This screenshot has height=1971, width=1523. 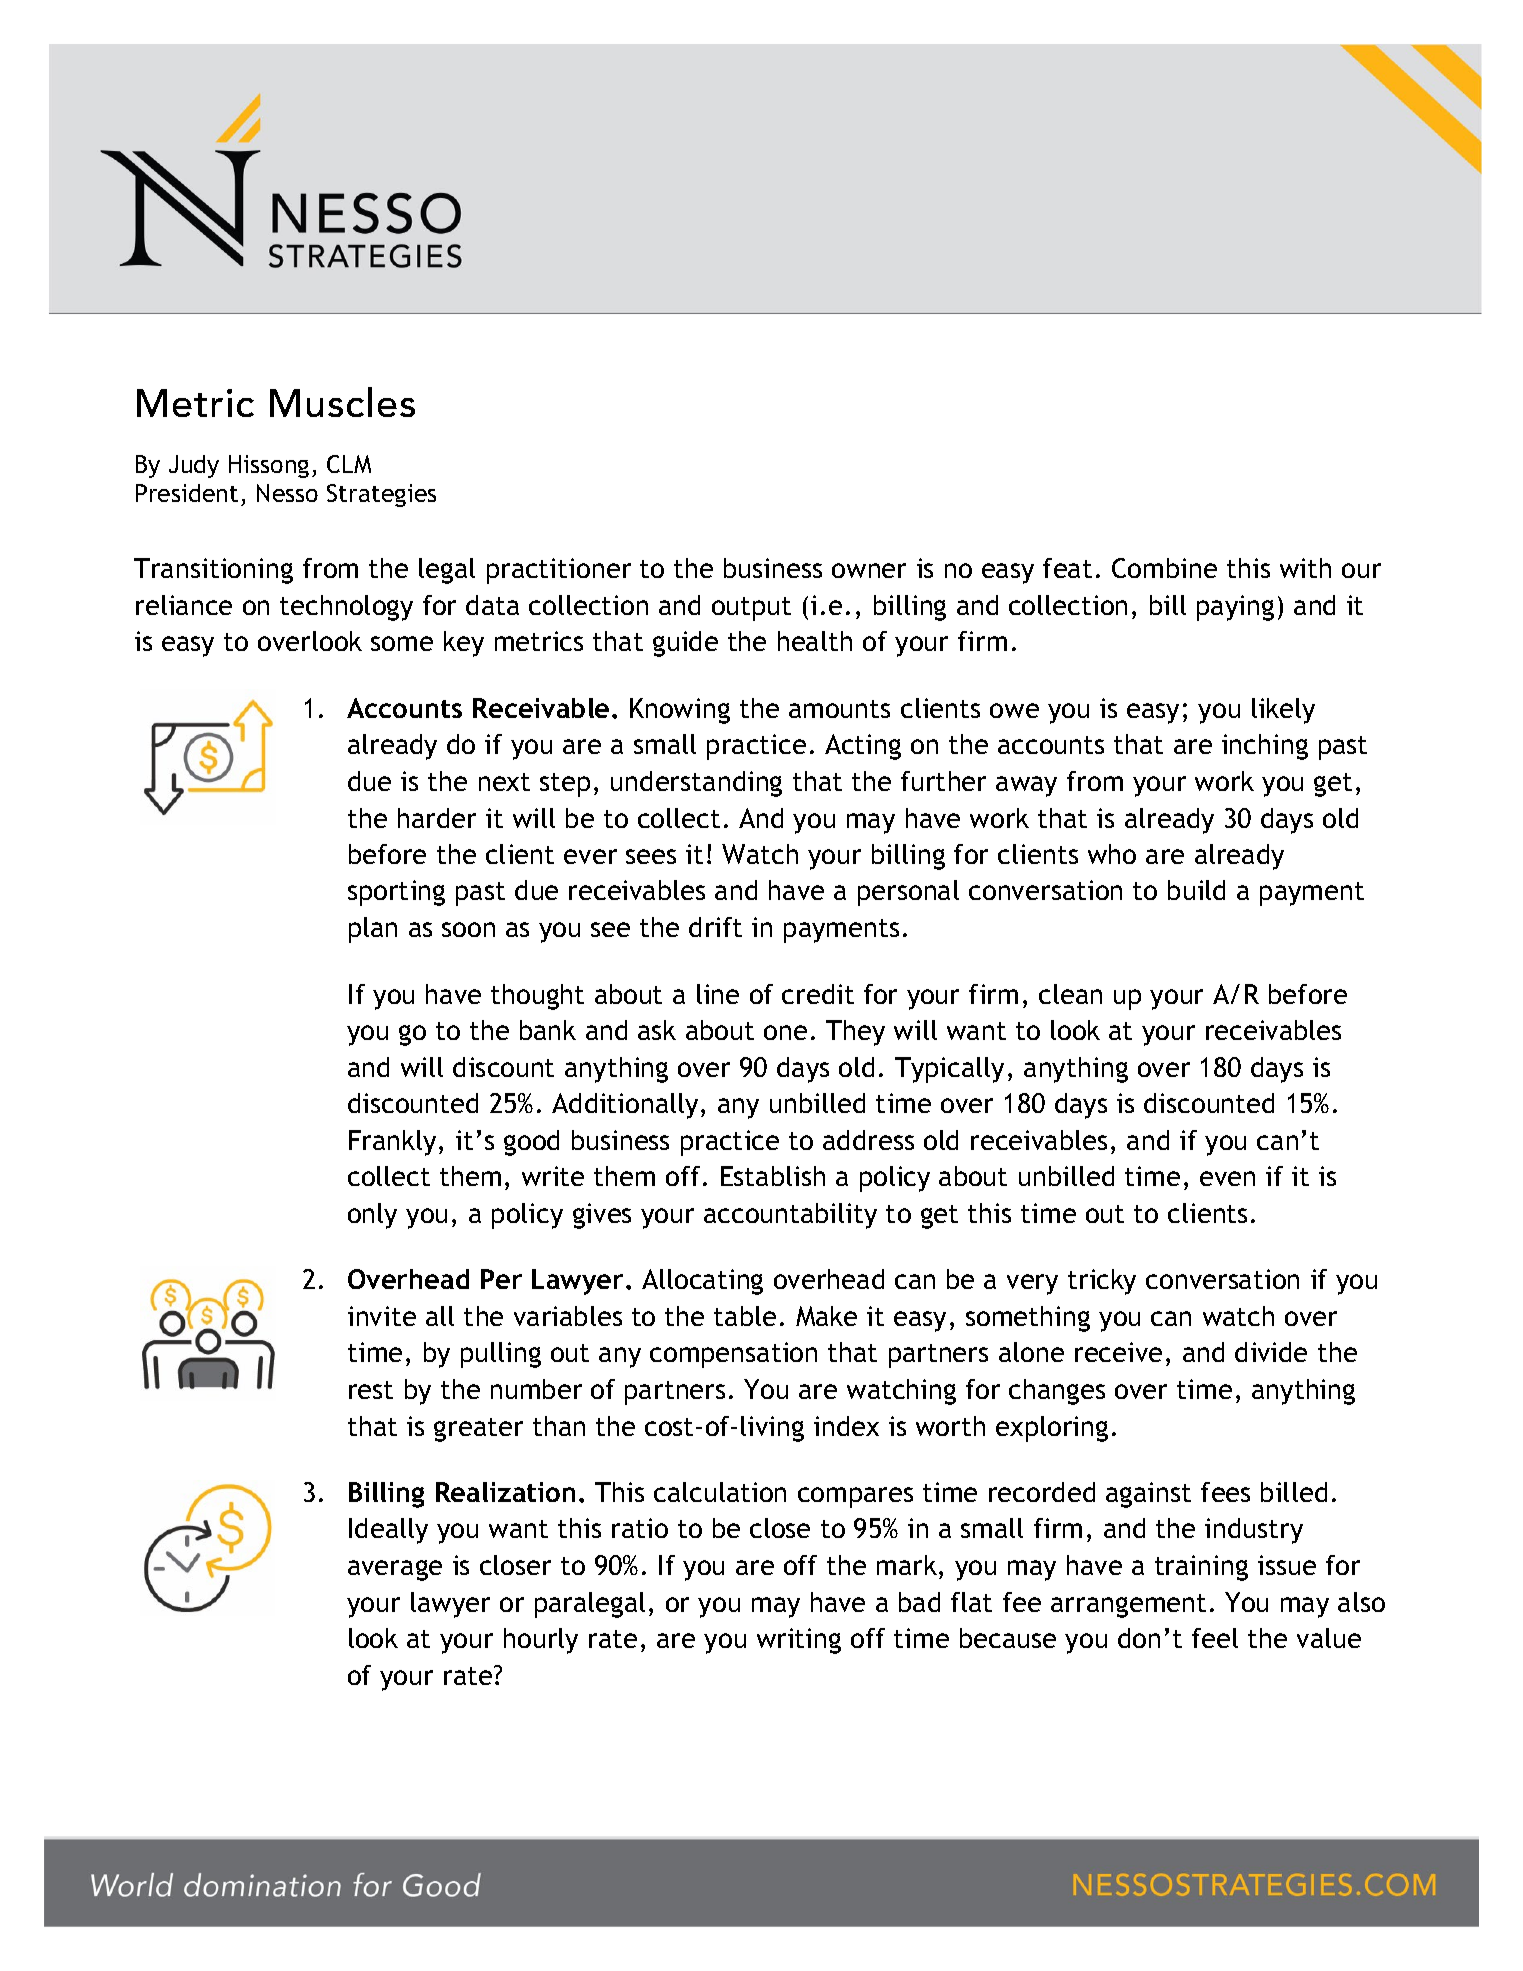 What do you see at coordinates (382, 1316) in the screenshot?
I see `invite` at bounding box center [382, 1316].
